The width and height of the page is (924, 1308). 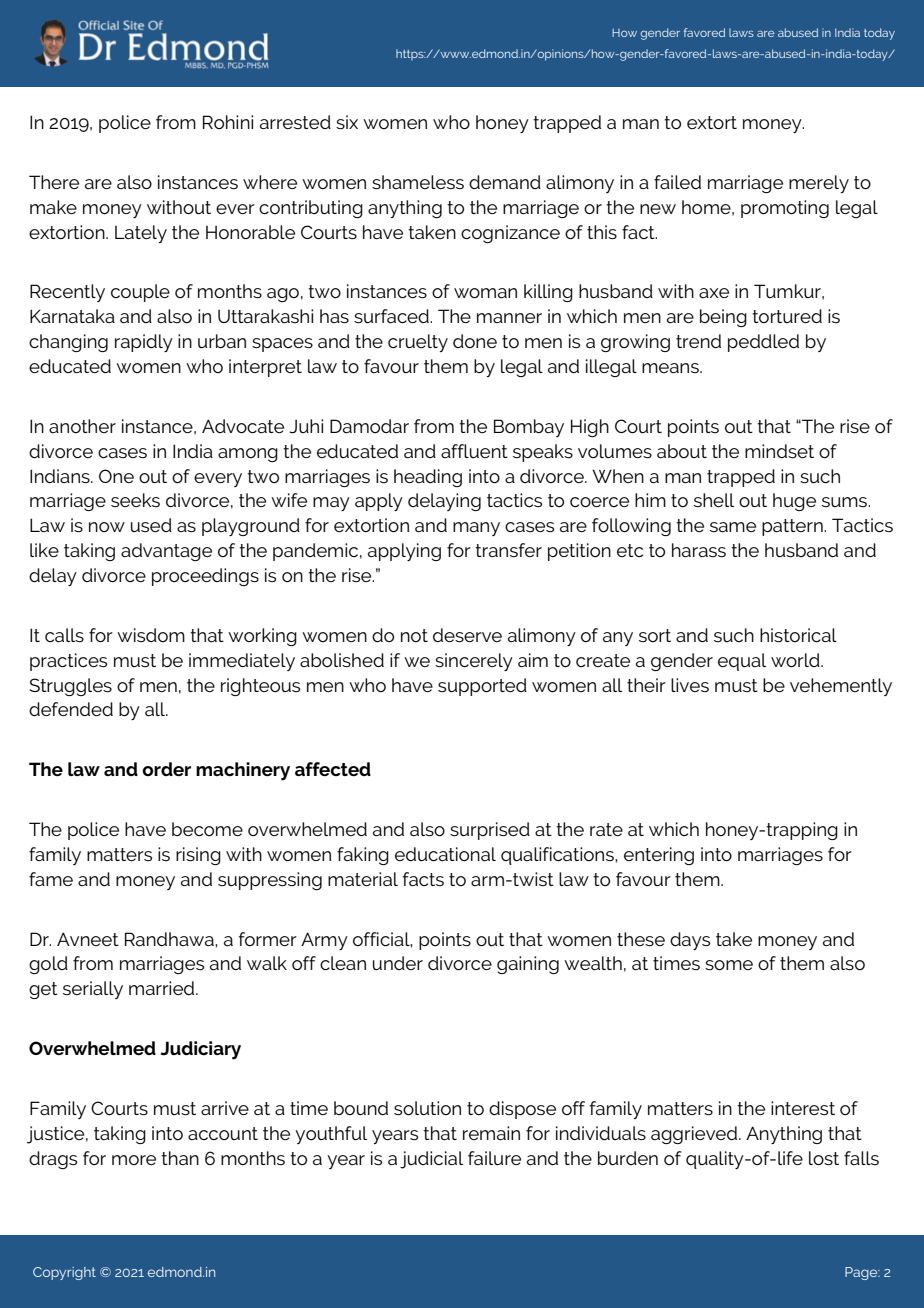 I want to click on shameless, so click(x=418, y=182).
